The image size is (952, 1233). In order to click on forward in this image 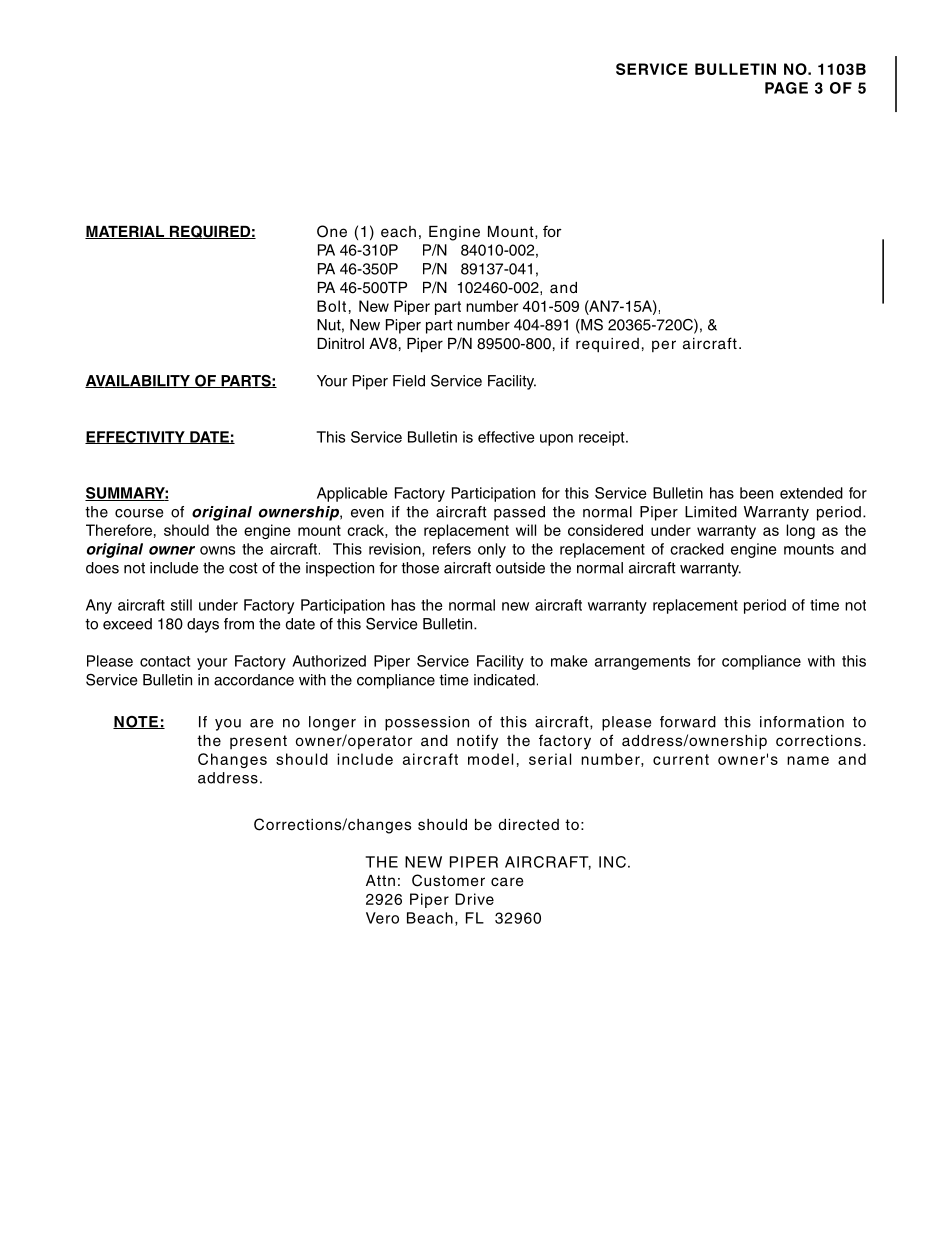, I will do `click(688, 722)`.
